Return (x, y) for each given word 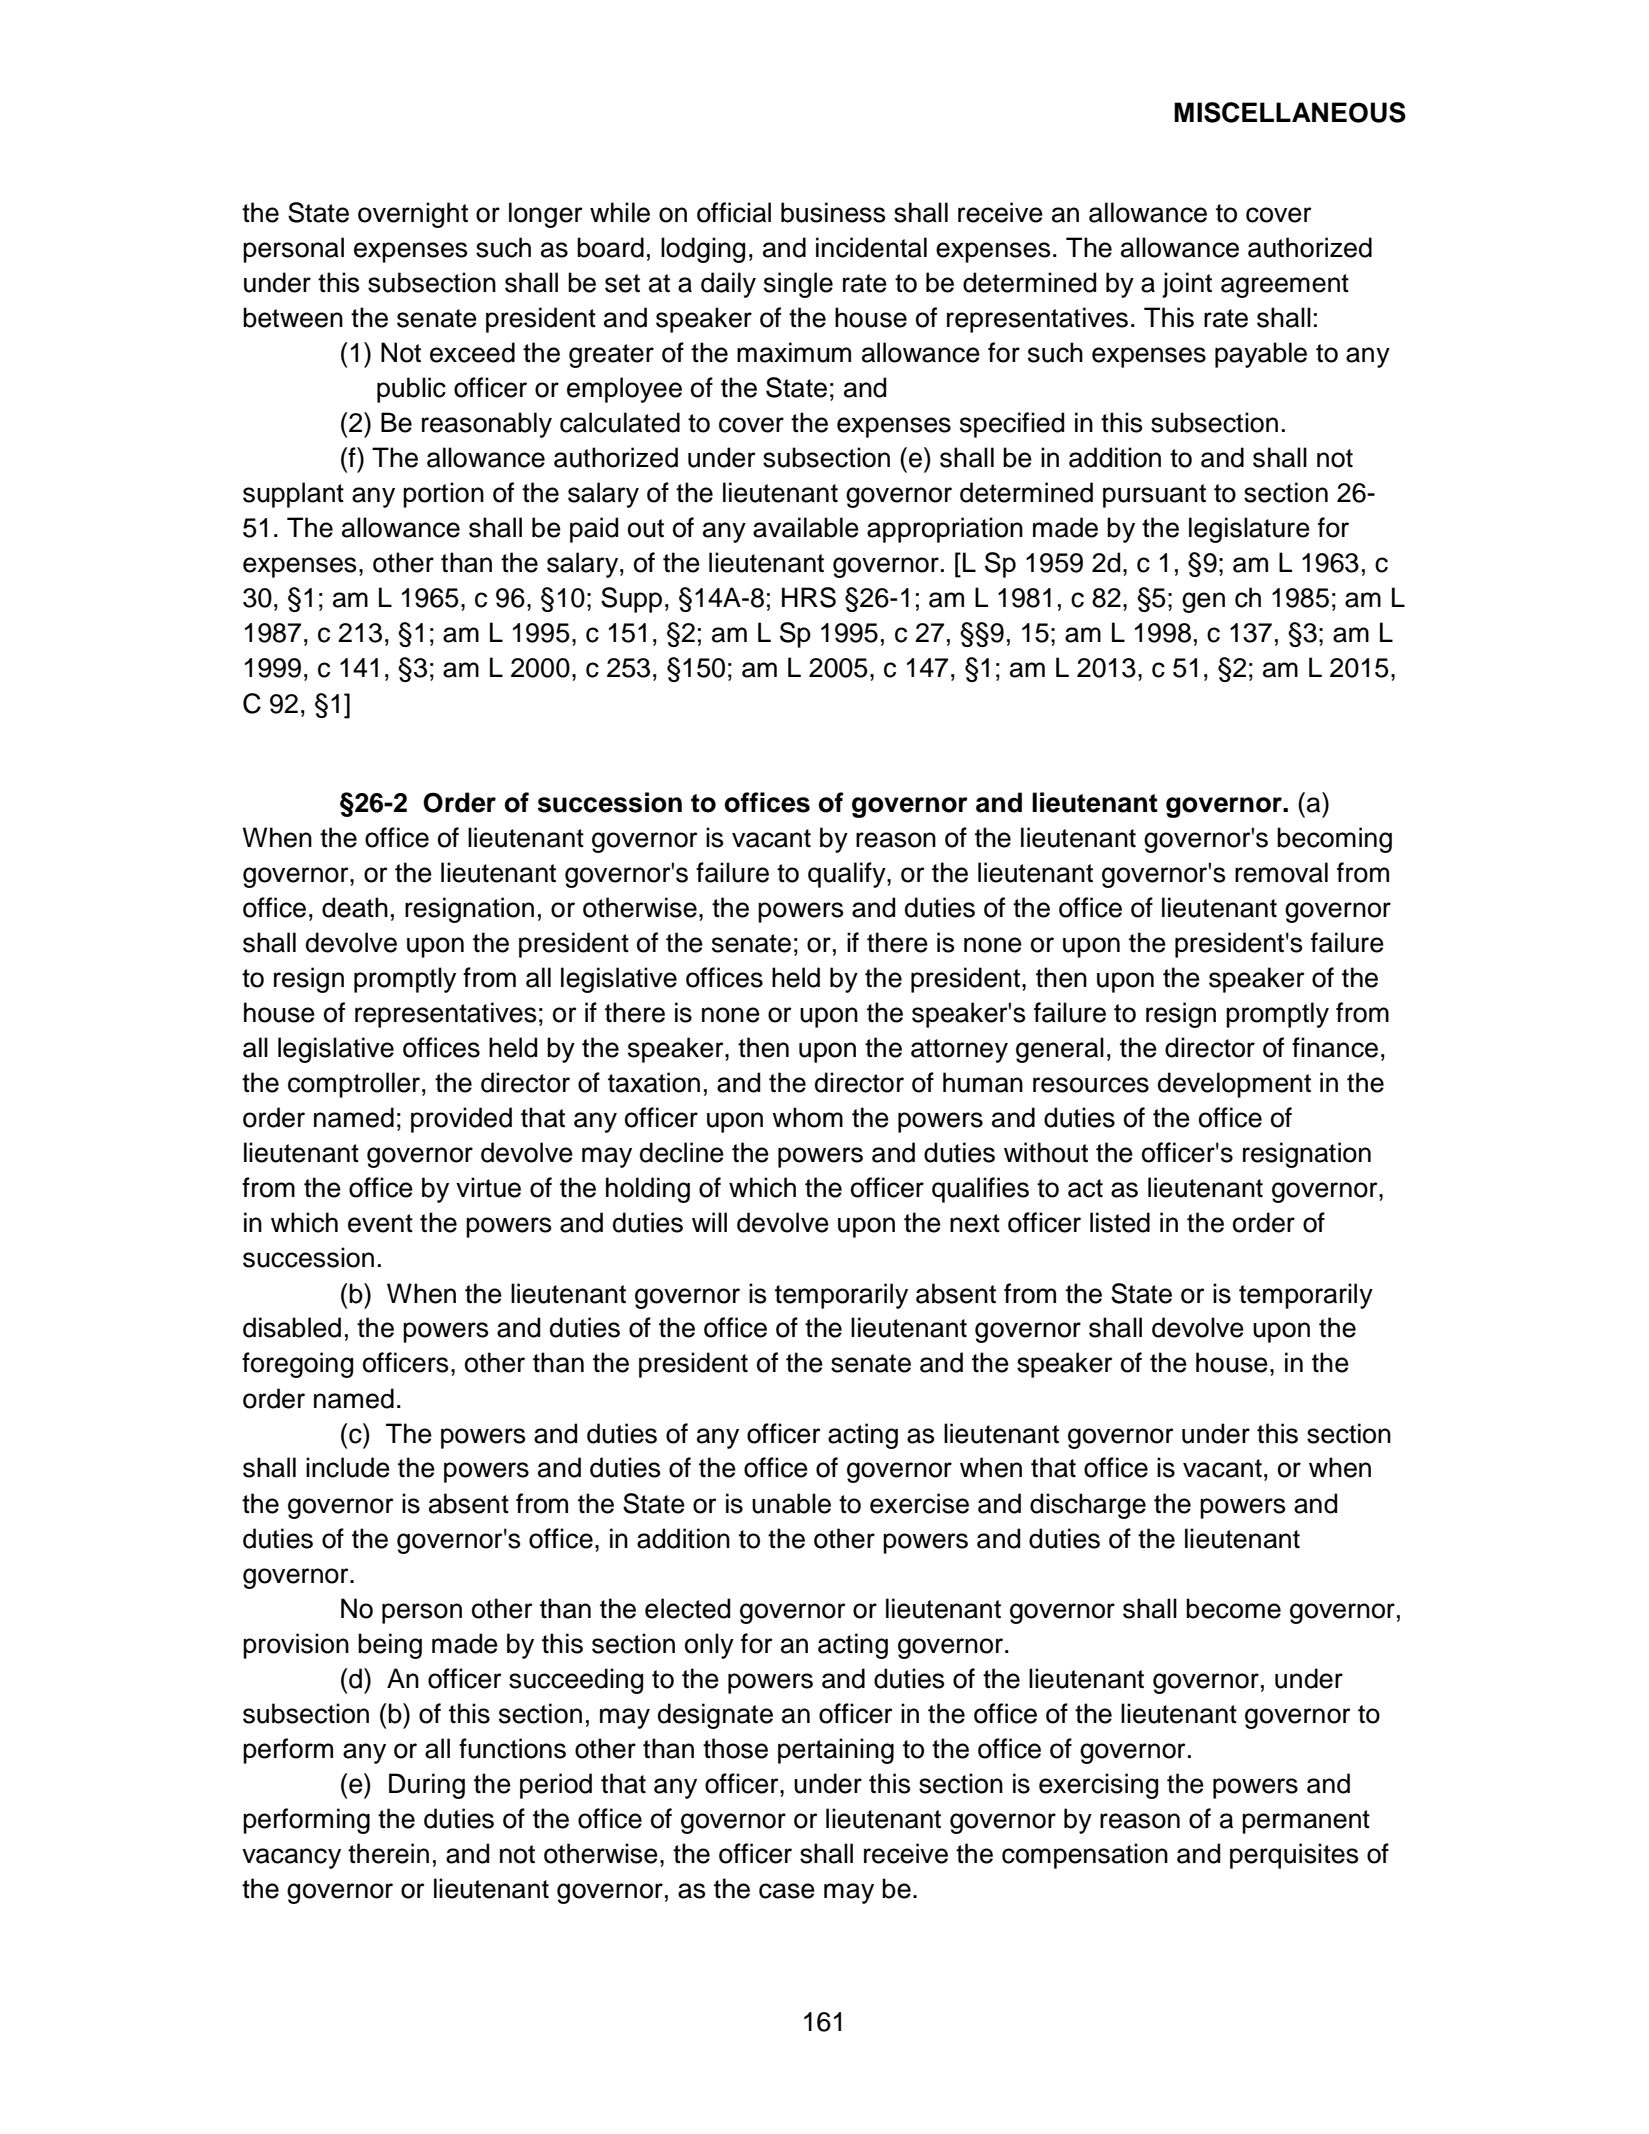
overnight (413, 215)
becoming (1334, 840)
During (427, 1786)
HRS (809, 597)
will (709, 1222)
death (355, 907)
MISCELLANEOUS (1290, 112)
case (787, 1891)
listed (1120, 1222)
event (380, 1223)
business (833, 212)
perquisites (1294, 1856)
